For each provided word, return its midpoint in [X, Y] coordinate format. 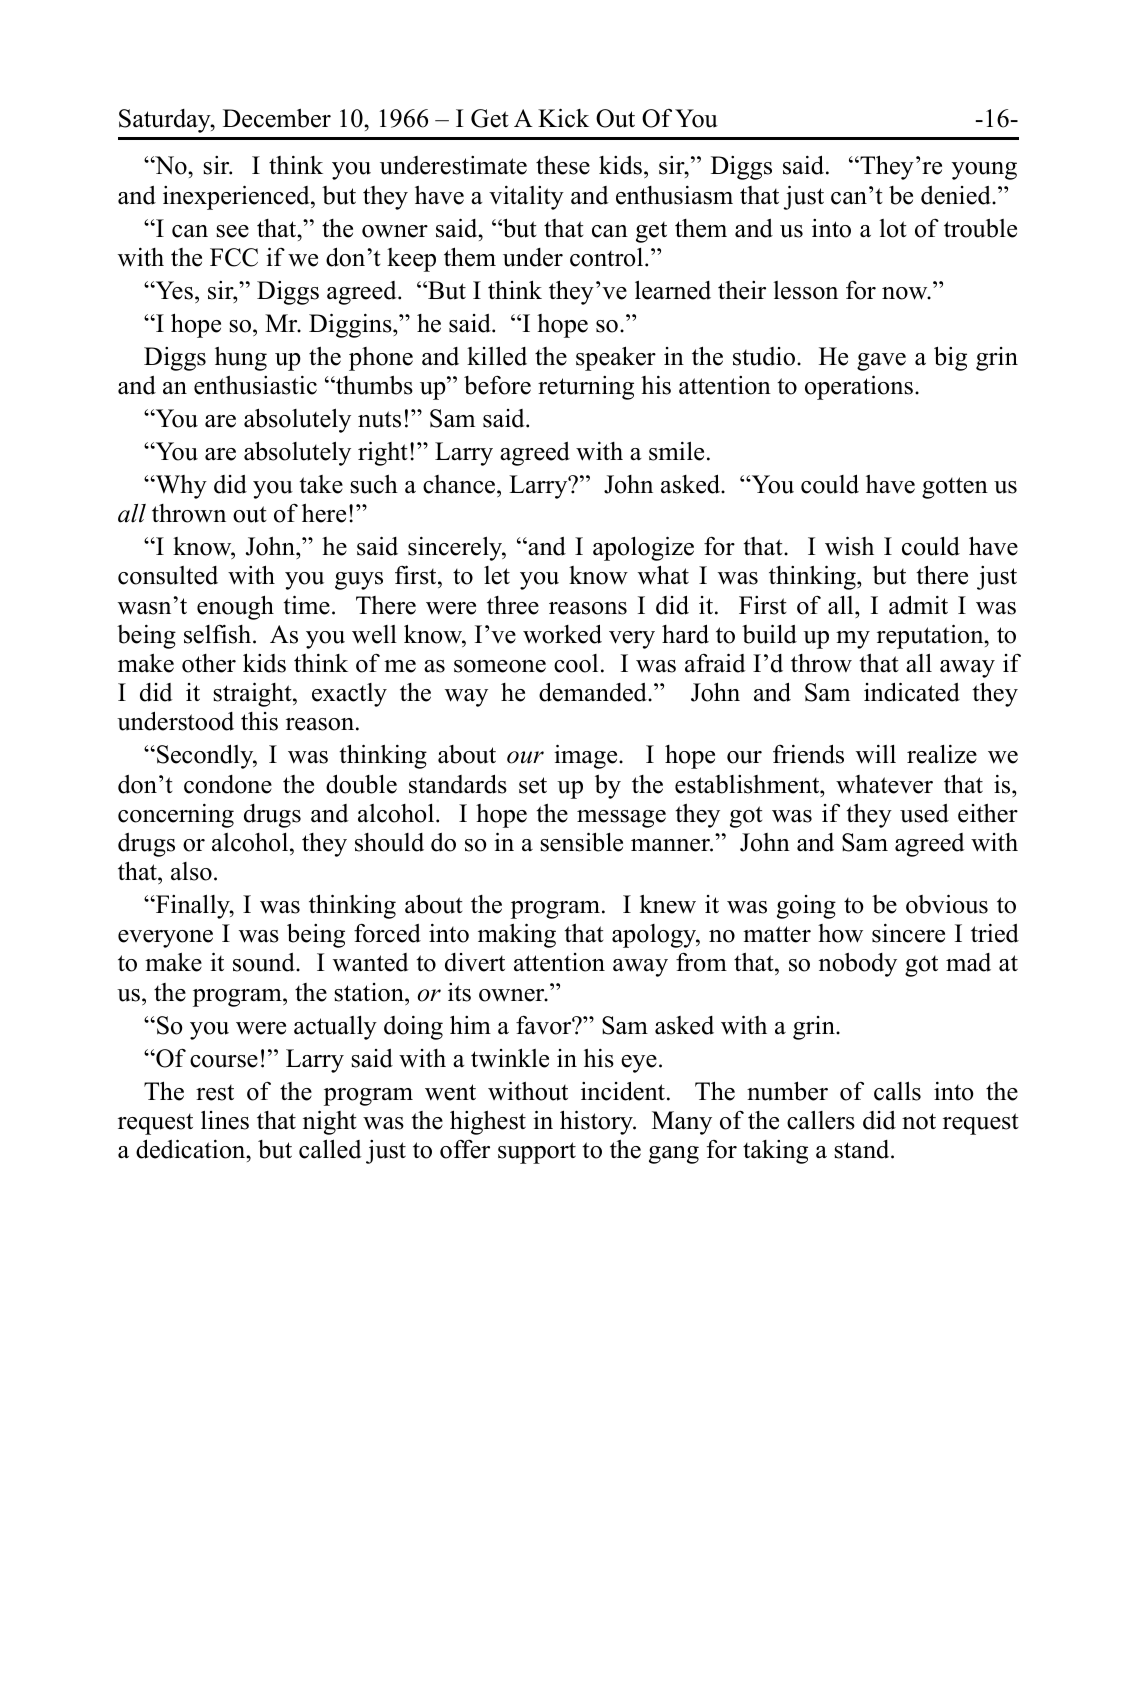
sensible [582, 842]
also [191, 871]
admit [918, 605]
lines [225, 1120]
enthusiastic [255, 385]
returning [586, 388]
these [563, 165]
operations [859, 387]
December [277, 118]
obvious [947, 904]
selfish [219, 634]
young [984, 171]
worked [562, 634]
